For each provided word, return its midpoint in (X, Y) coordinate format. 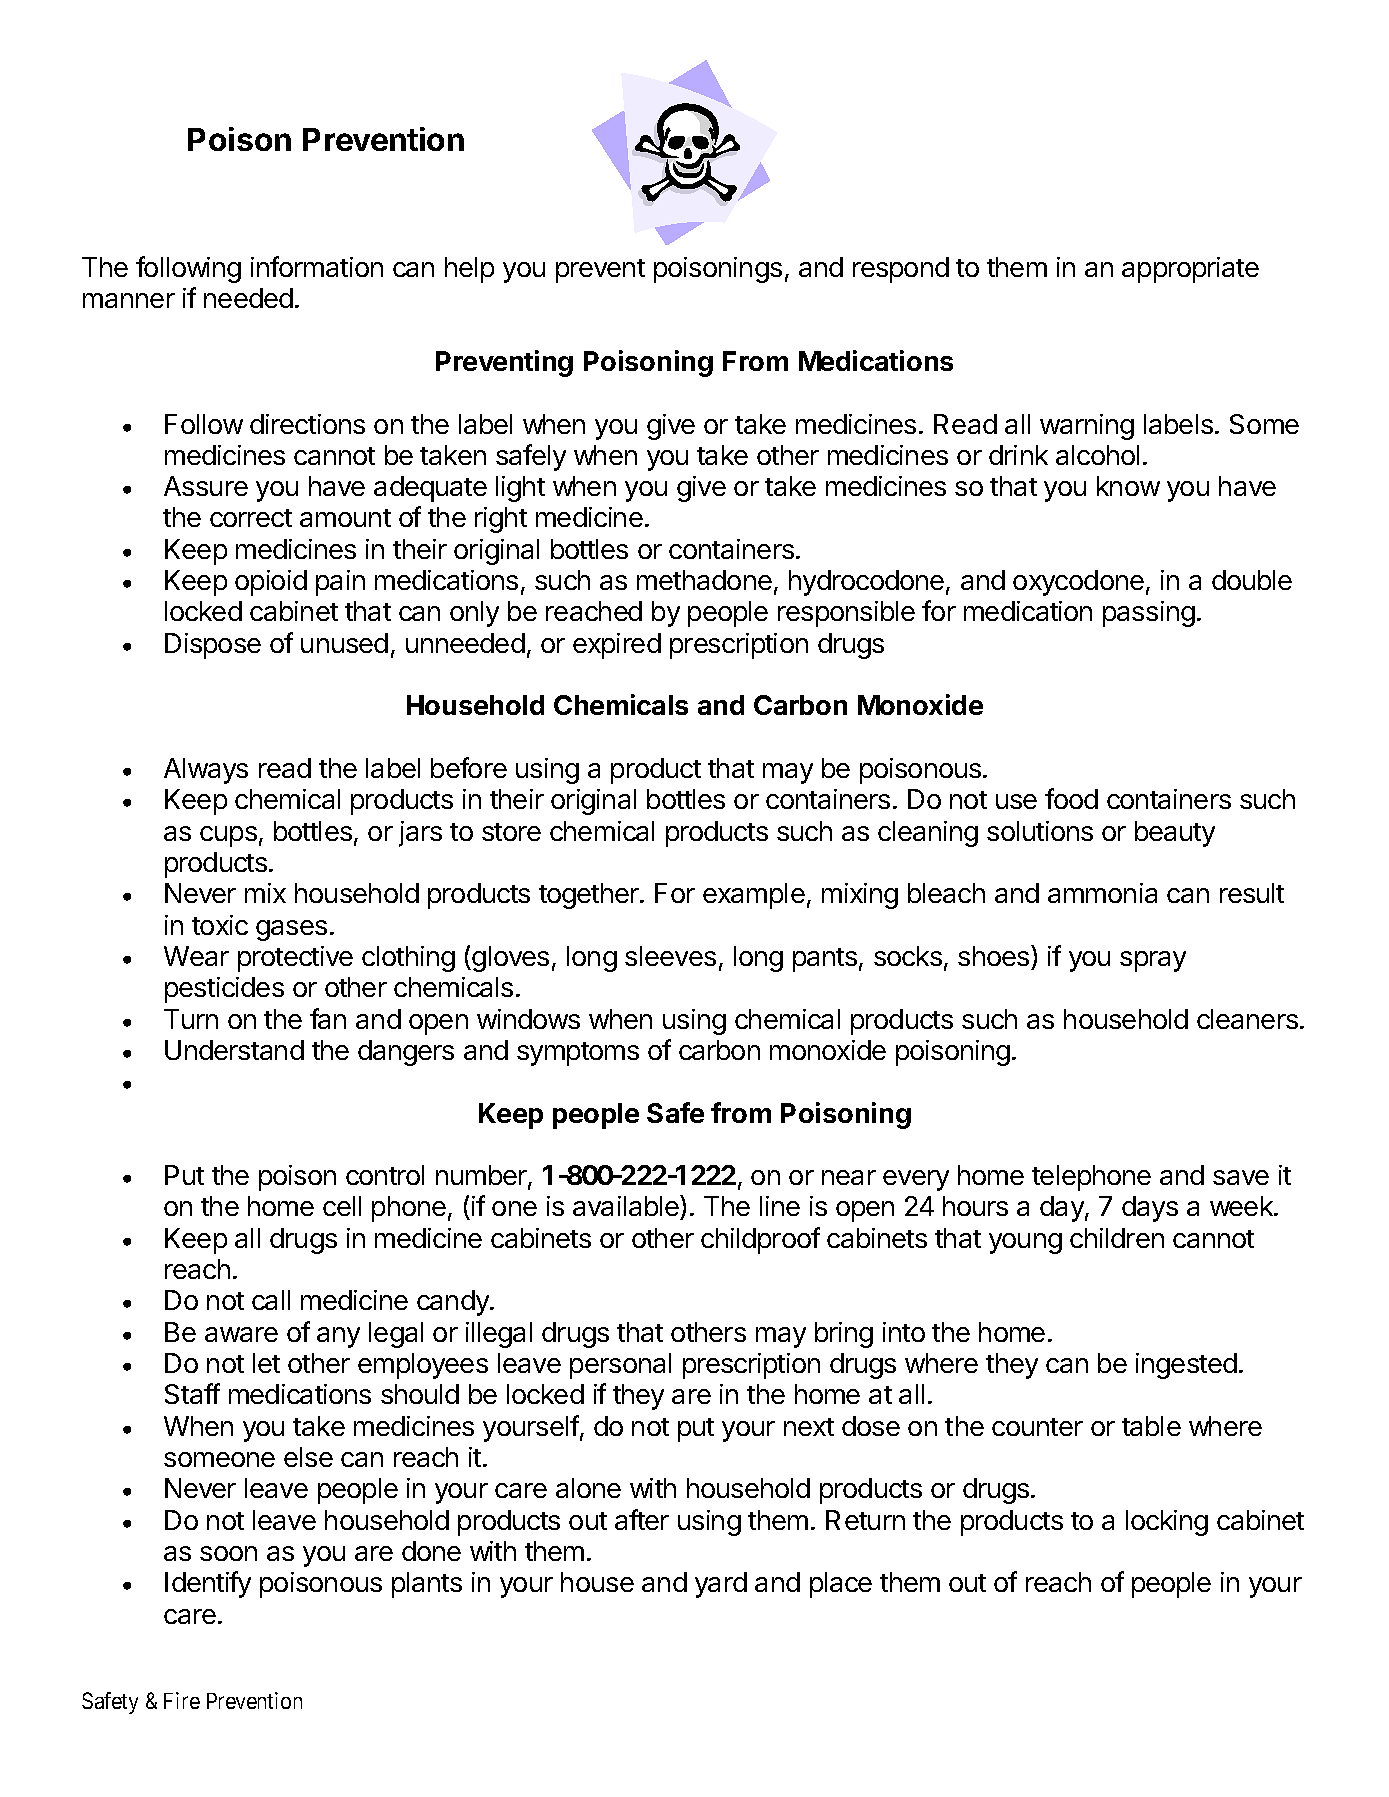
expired (617, 646)
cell (342, 1206)
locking (1167, 1523)
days (1150, 1209)
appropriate (1190, 270)
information (317, 266)
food (1071, 798)
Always (206, 771)
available (627, 1207)
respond (901, 270)
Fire (182, 1700)
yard (721, 1585)
